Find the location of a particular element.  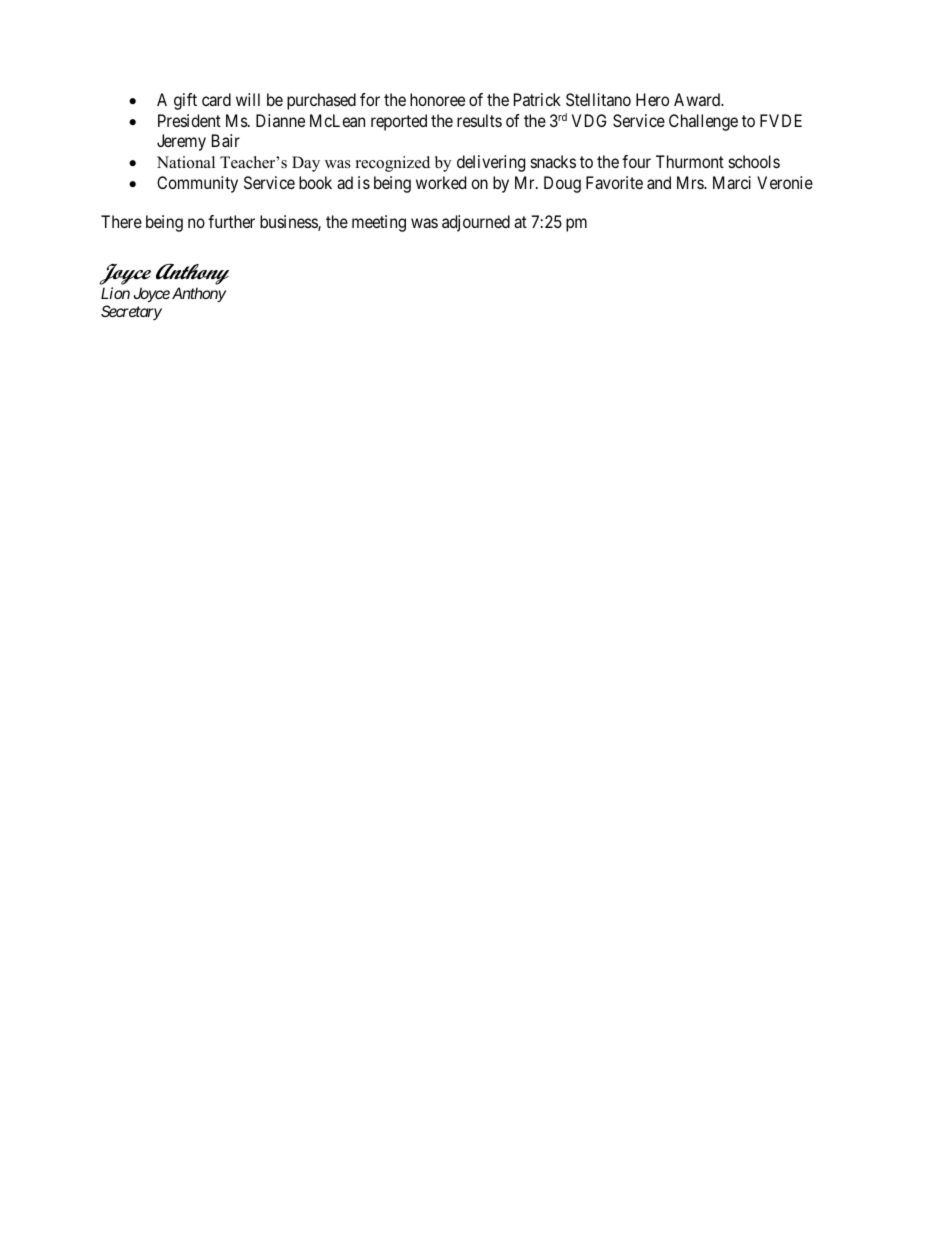

for is located at coordinates (370, 99).
